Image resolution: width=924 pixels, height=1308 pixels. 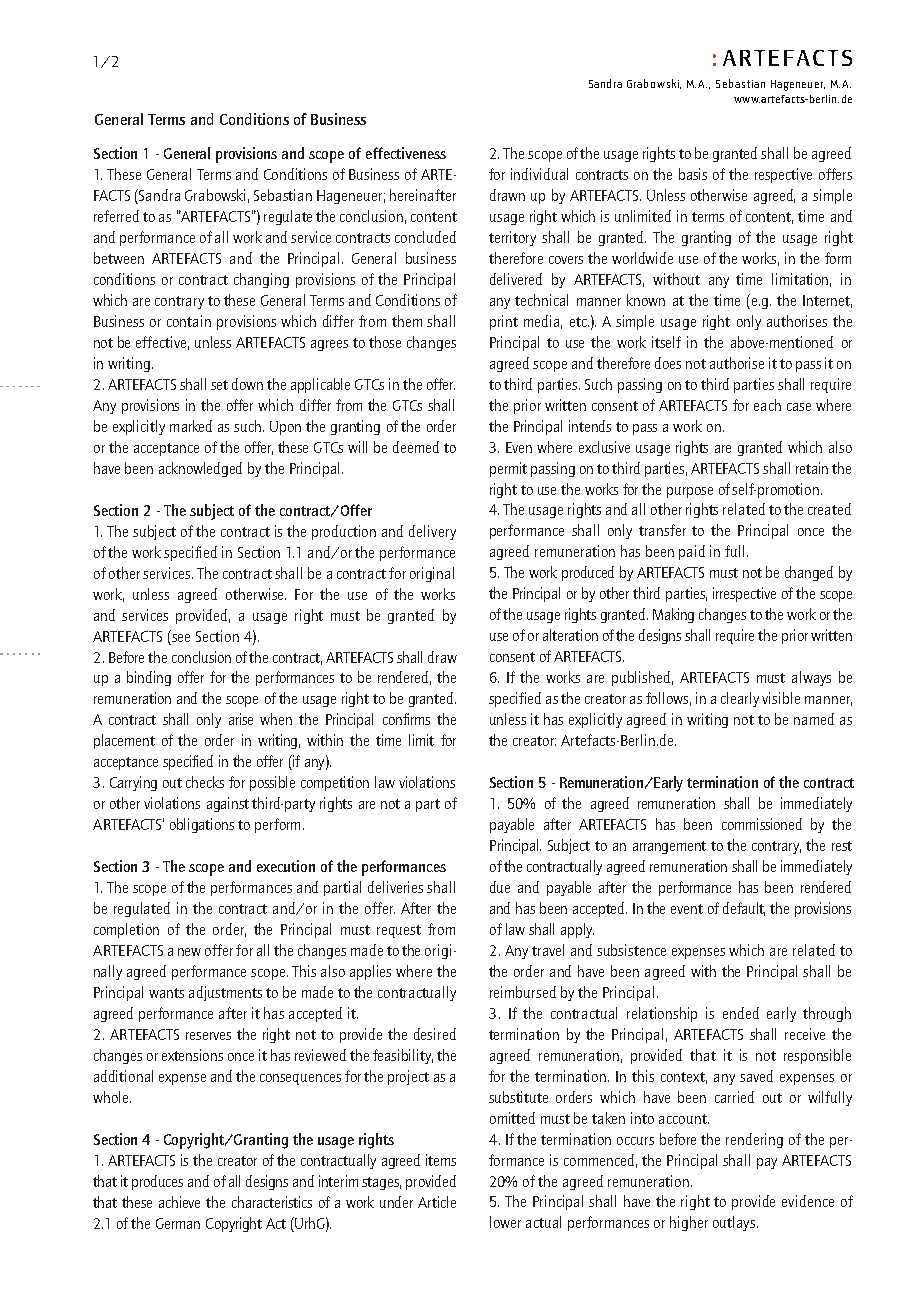 I want to click on Article, so click(x=437, y=1202).
